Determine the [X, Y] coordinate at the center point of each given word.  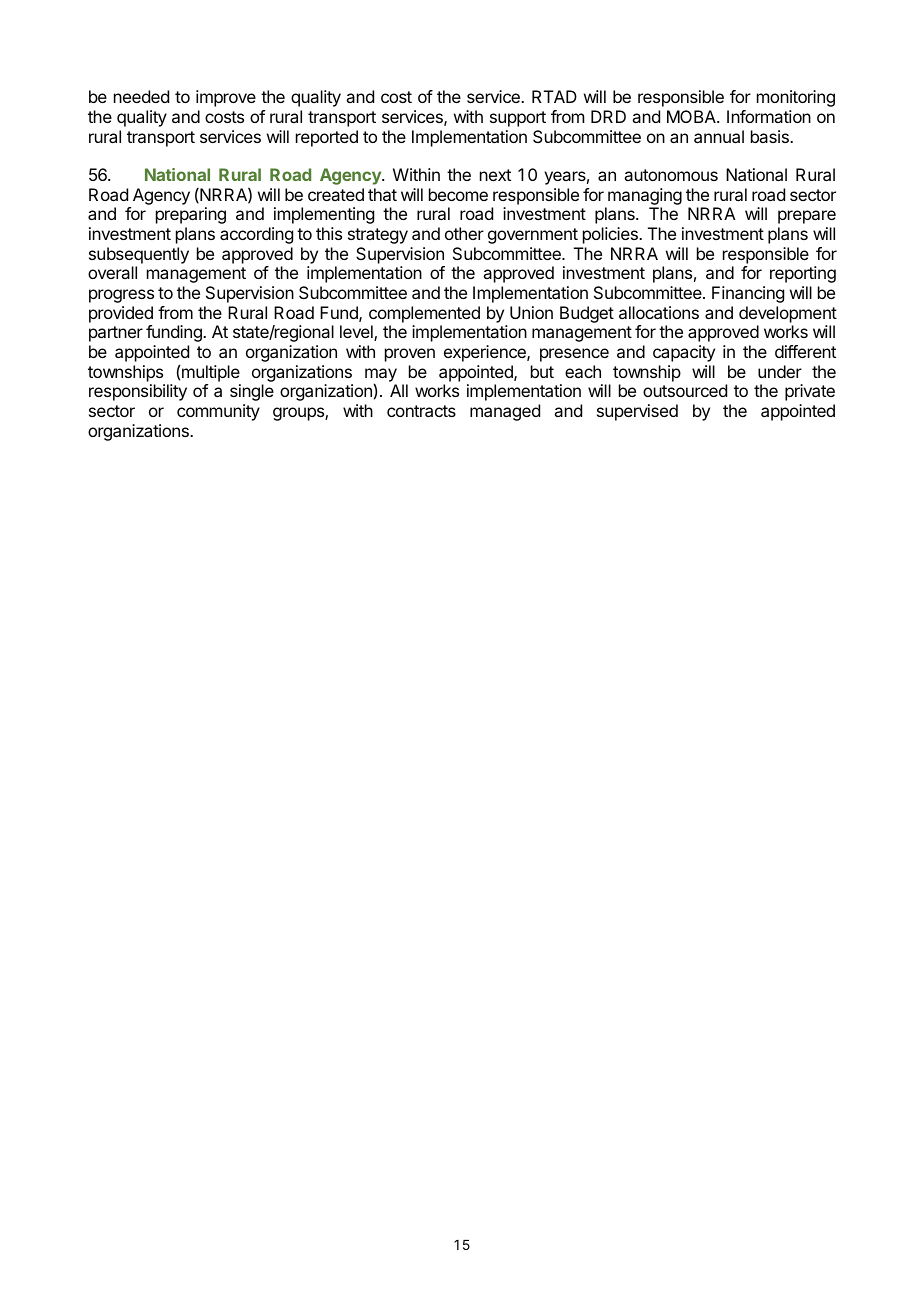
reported [327, 138]
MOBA [692, 116]
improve [226, 98]
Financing [748, 294]
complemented [424, 314]
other [464, 233]
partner [116, 334]
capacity [684, 353]
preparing [191, 215]
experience [486, 353]
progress [121, 296]
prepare [807, 217]
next [495, 175]
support [518, 119]
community [218, 412]
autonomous [671, 175]
